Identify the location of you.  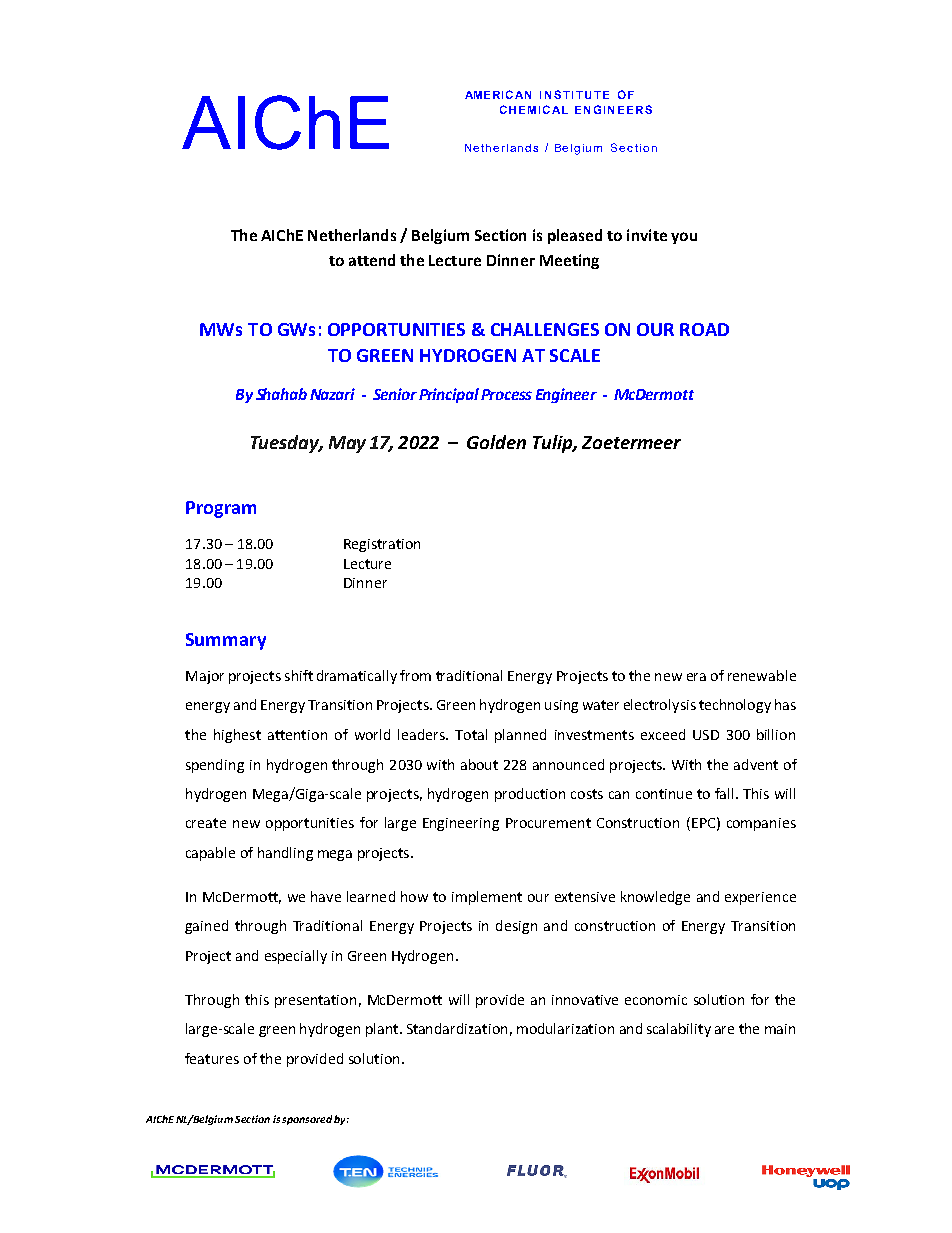
(684, 238).
